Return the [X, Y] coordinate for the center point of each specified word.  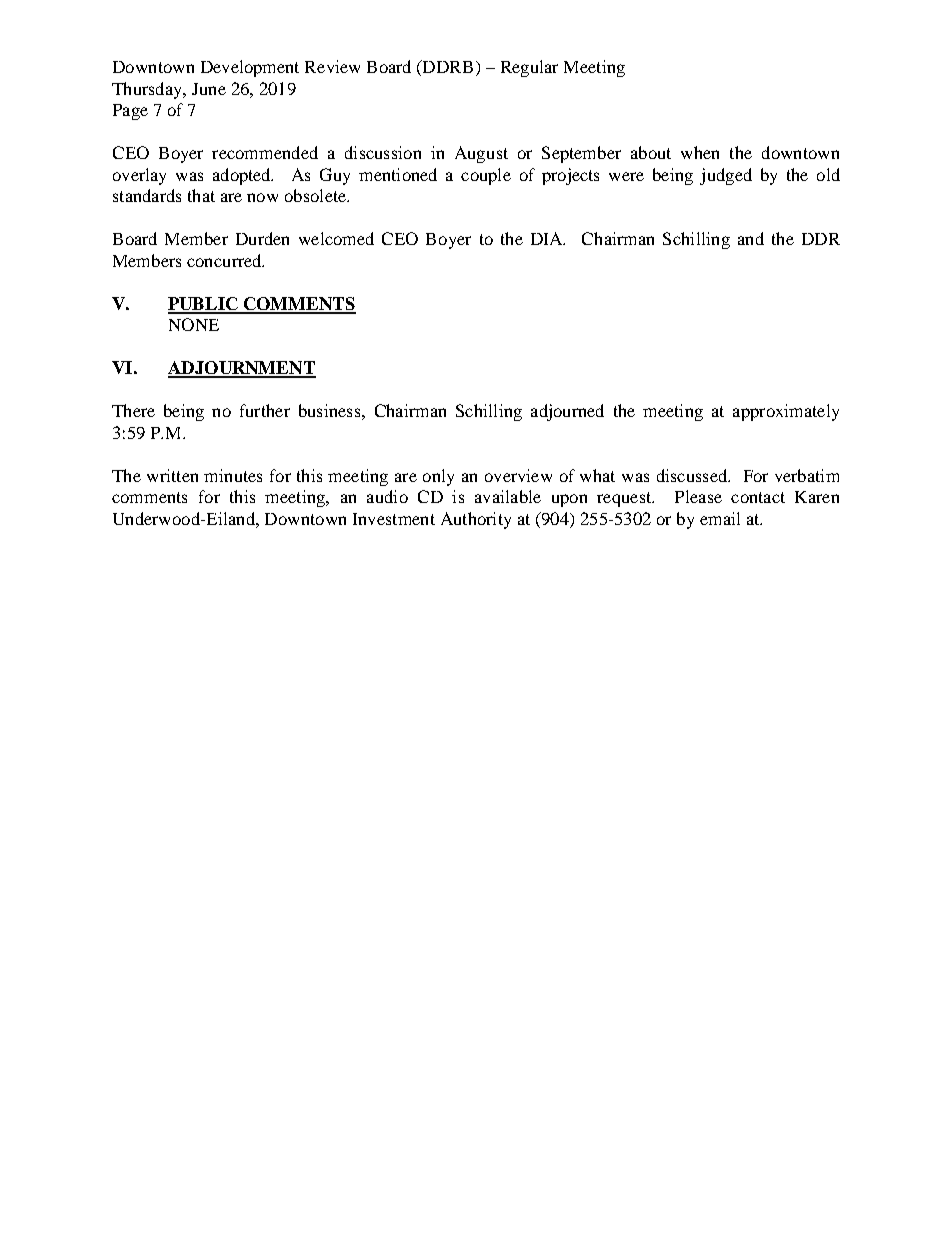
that [201, 195]
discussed [693, 475]
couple [486, 176]
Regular [529, 68]
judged [726, 176]
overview [518, 475]
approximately [786, 412]
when [700, 152]
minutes [233, 475]
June [209, 89]
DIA [548, 238]
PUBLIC [204, 305]
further [265, 410]
